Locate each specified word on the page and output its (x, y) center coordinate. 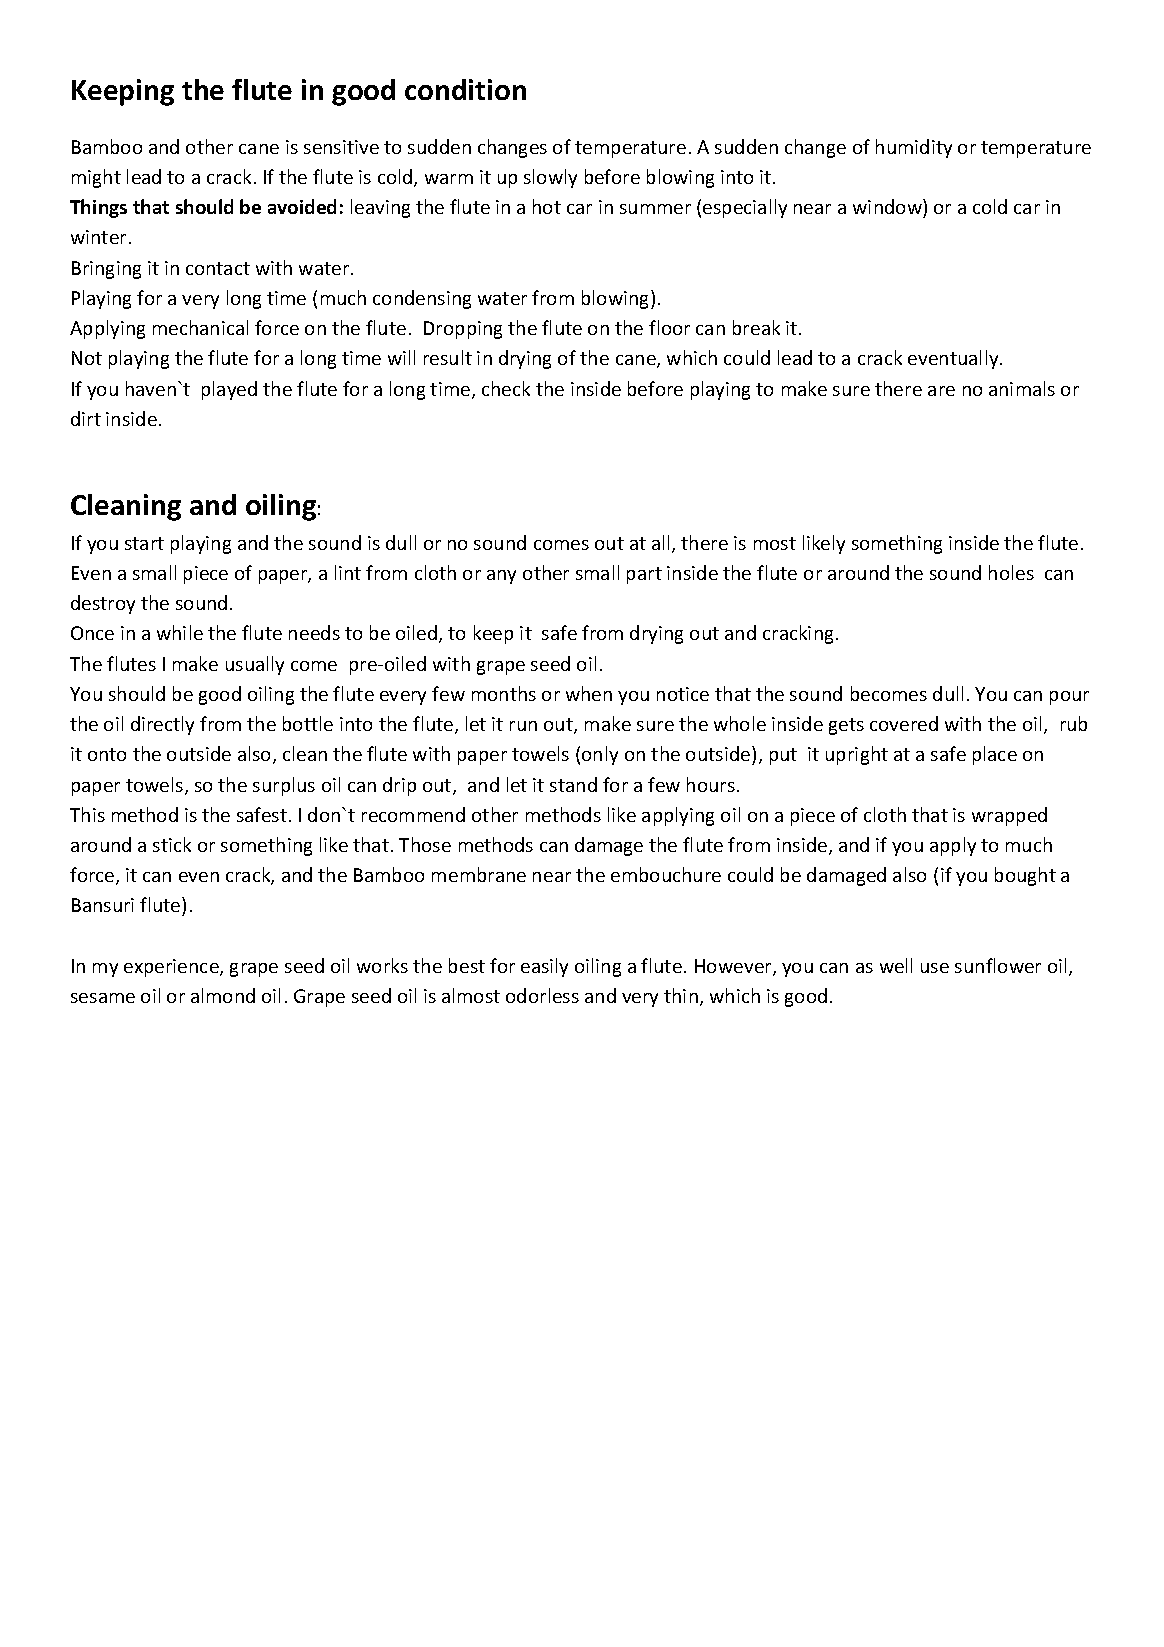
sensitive (341, 147)
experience (172, 968)
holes (1011, 572)
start (144, 543)
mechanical (200, 327)
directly (162, 725)
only (600, 755)
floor (669, 327)
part (644, 575)
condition (465, 89)
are (941, 391)
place (995, 755)
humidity (914, 148)
